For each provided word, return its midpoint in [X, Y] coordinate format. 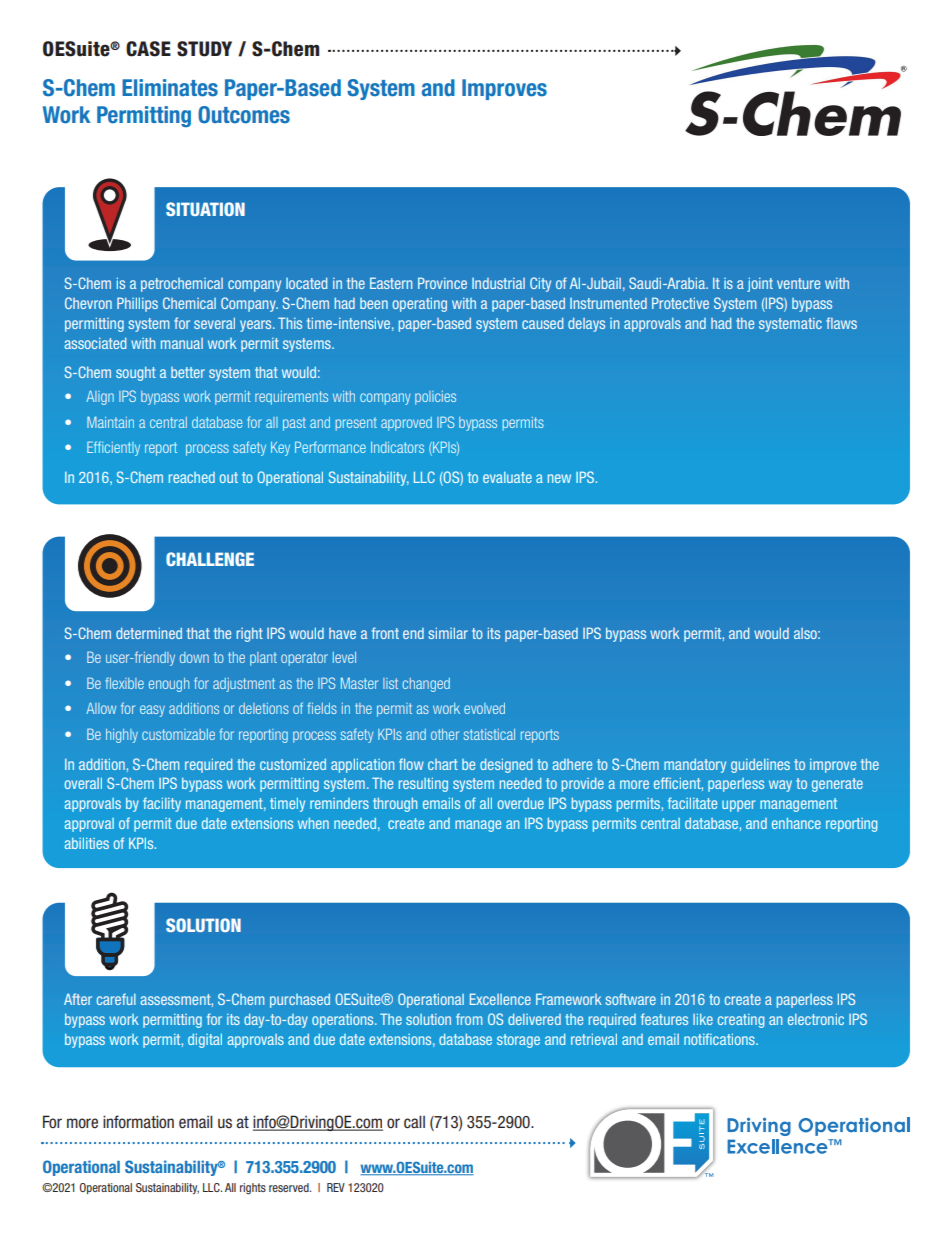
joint [760, 284]
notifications [720, 1039]
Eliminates [170, 88]
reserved [290, 1187]
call [414, 1122]
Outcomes [244, 115]
